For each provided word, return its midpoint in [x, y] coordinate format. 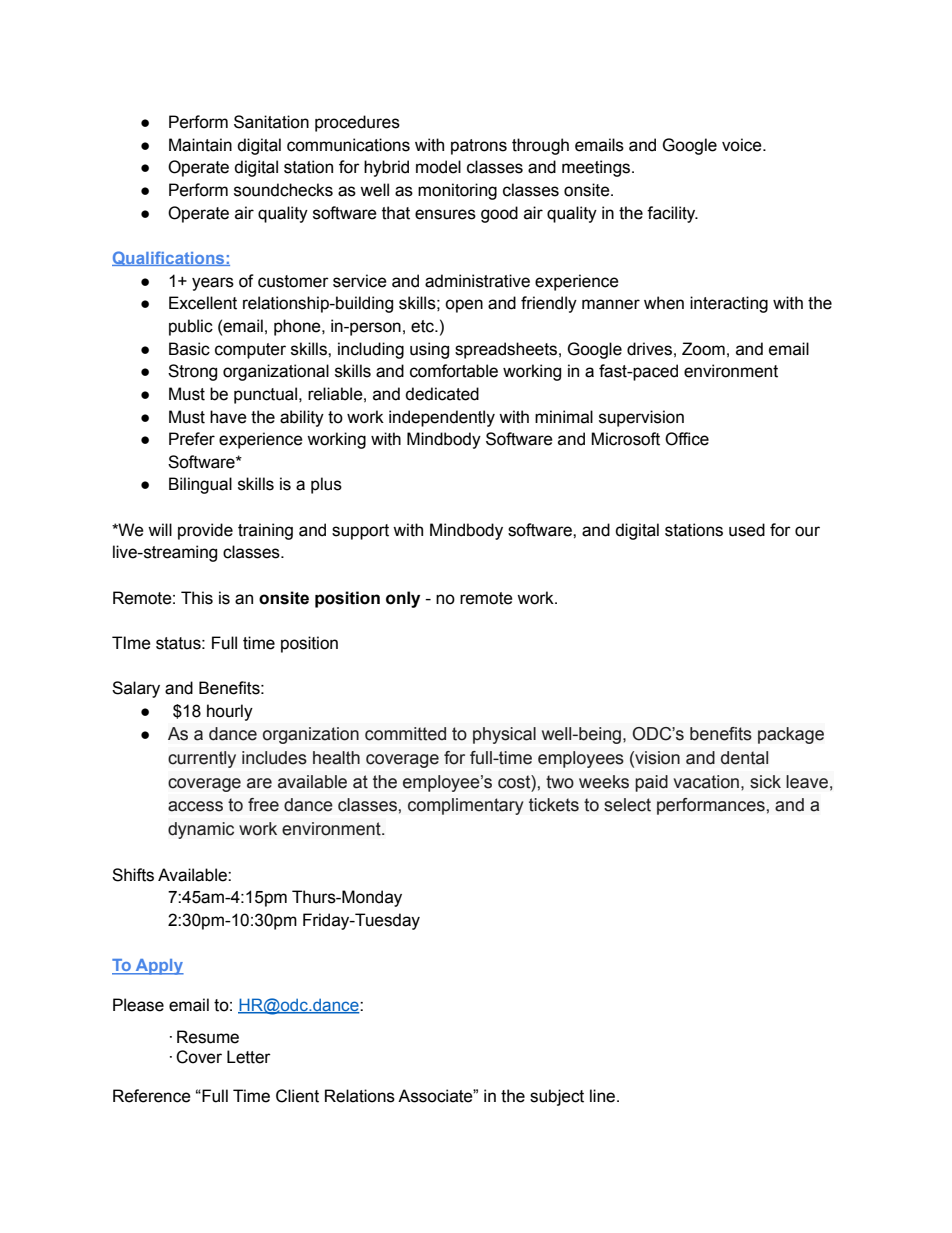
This [197, 598]
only [403, 599]
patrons [479, 147]
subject [557, 1097]
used [747, 530]
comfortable [454, 371]
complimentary [466, 806]
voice [743, 145]
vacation [706, 782]
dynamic [201, 830]
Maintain [200, 145]
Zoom [703, 349]
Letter [249, 1057]
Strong [192, 372]
